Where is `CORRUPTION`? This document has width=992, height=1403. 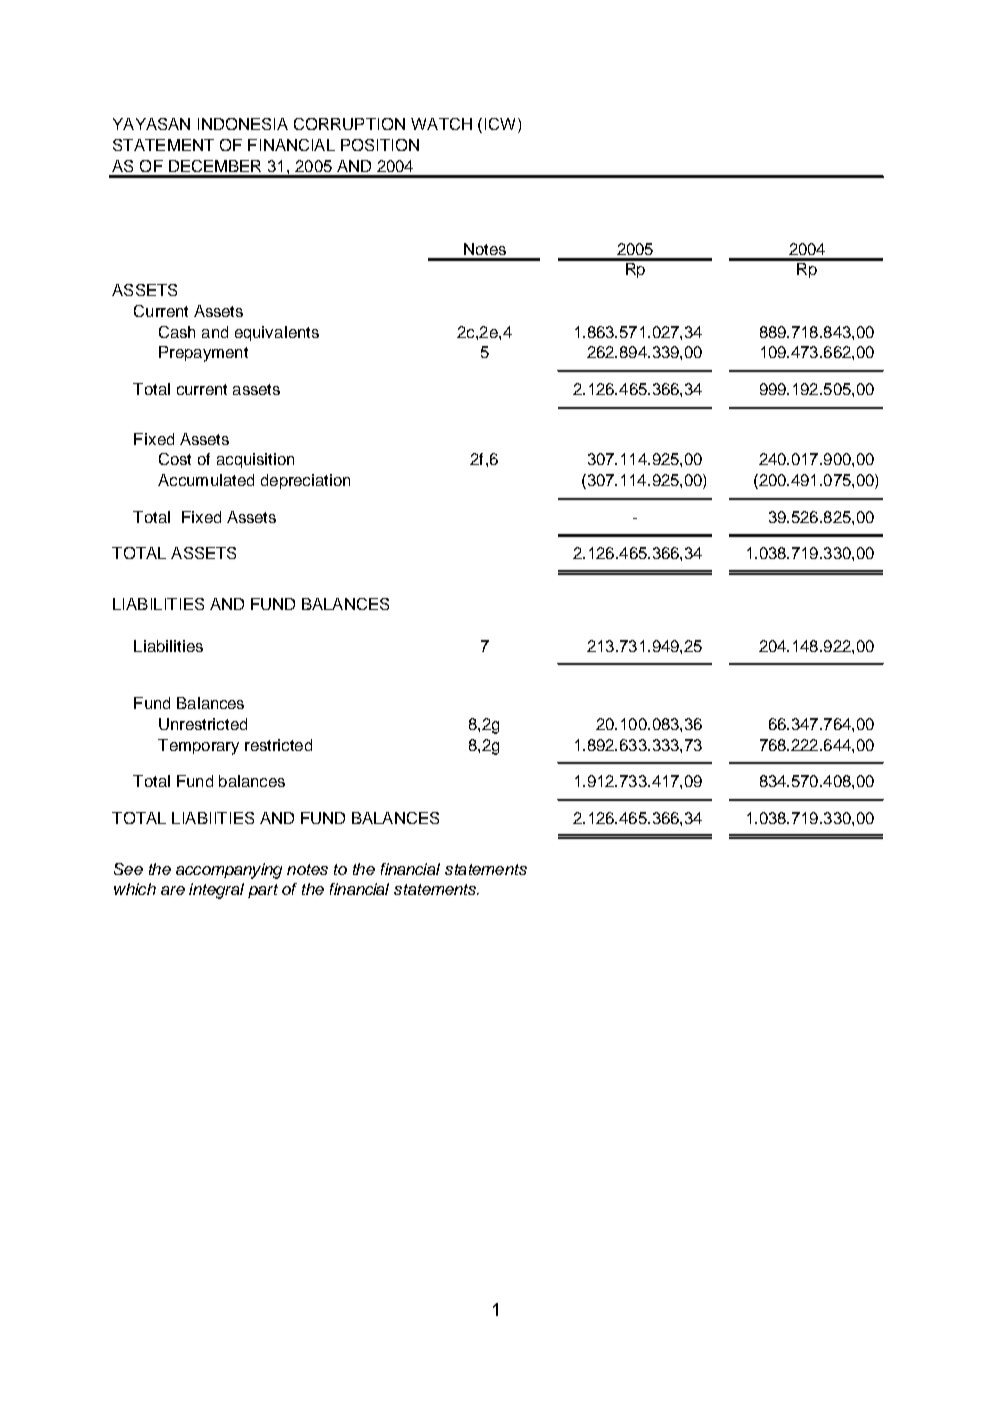 CORRUPTION is located at coordinates (349, 124).
